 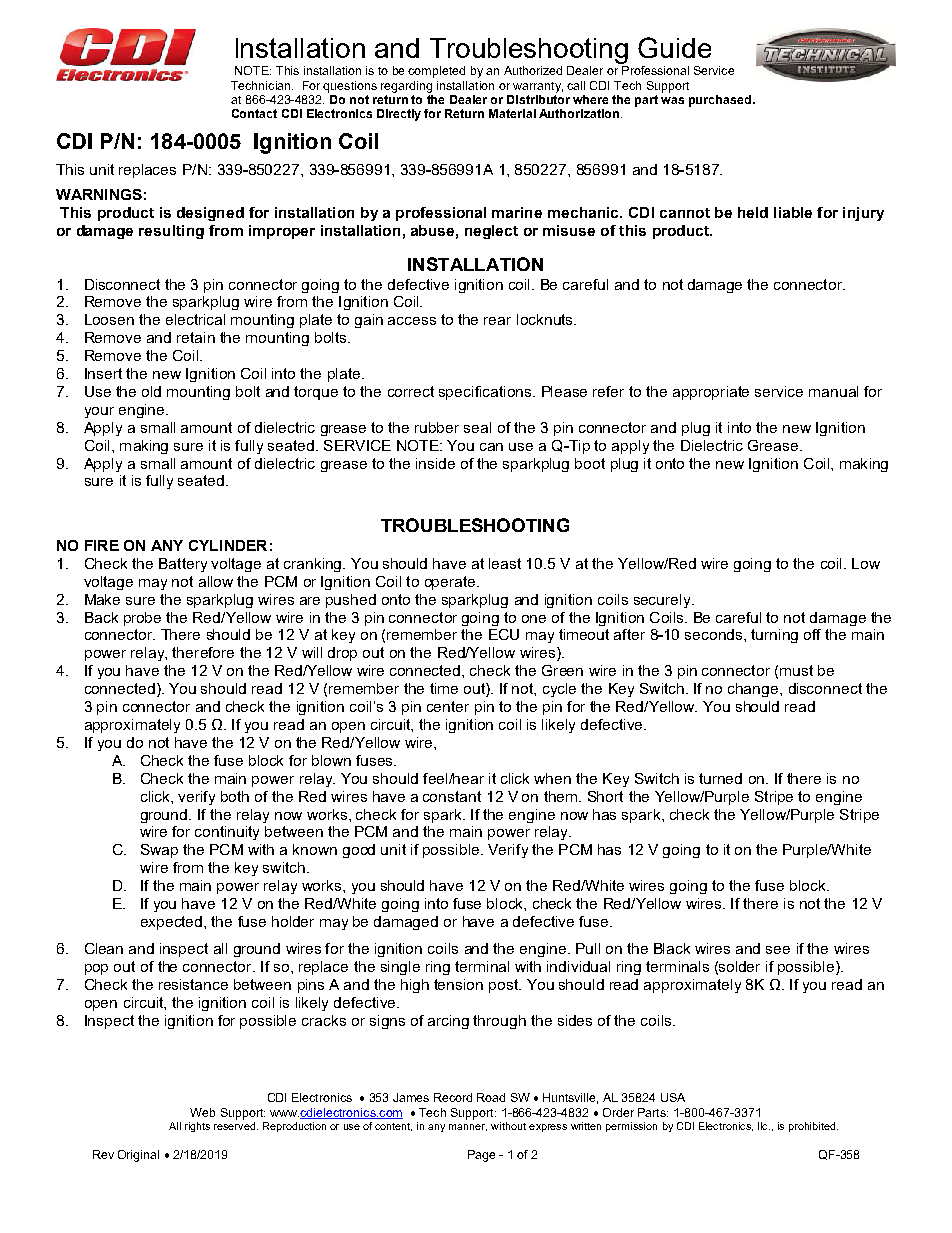 I want to click on manual, so click(x=833, y=391).
